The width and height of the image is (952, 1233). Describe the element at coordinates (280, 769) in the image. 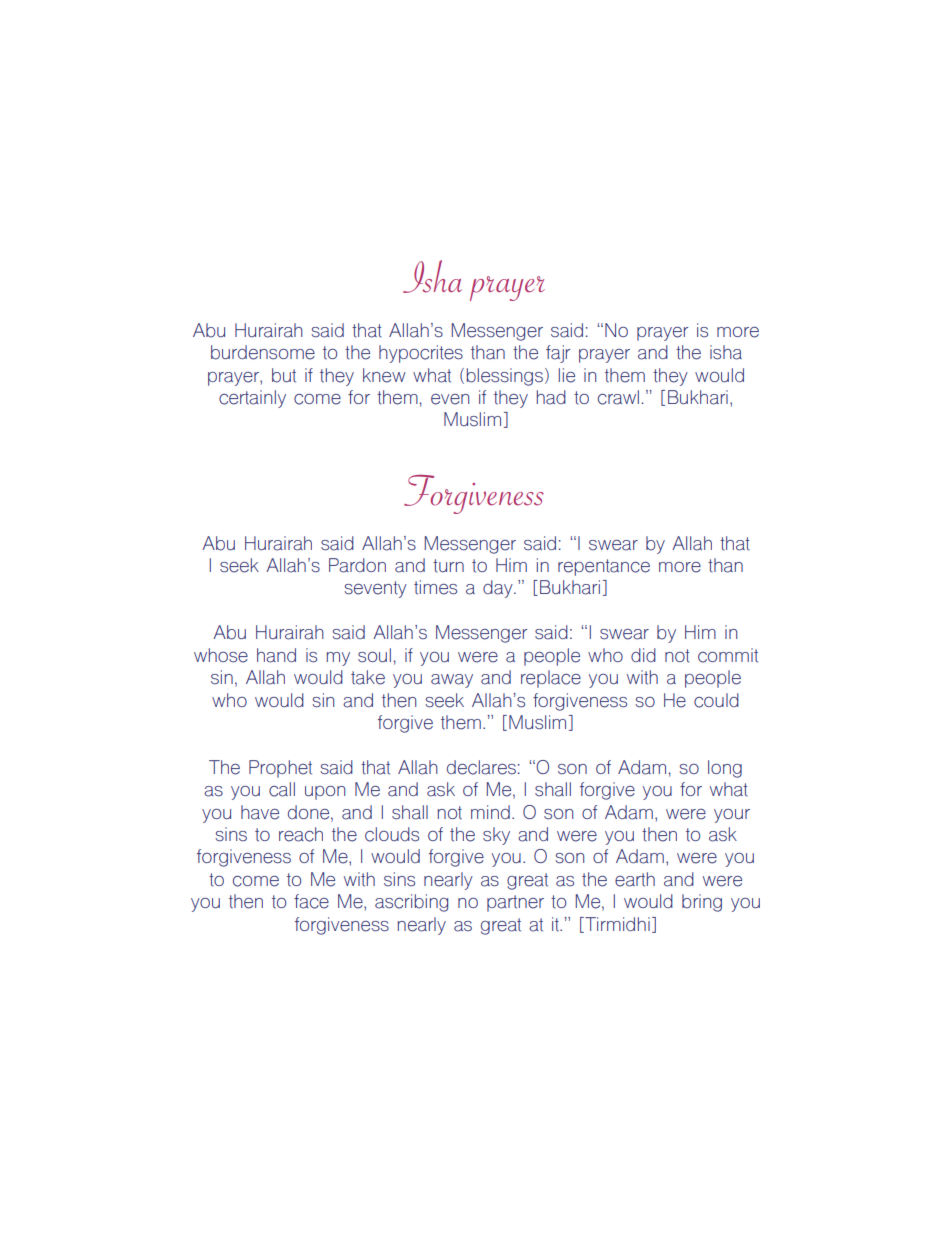

I see `Prophet` at that location.
